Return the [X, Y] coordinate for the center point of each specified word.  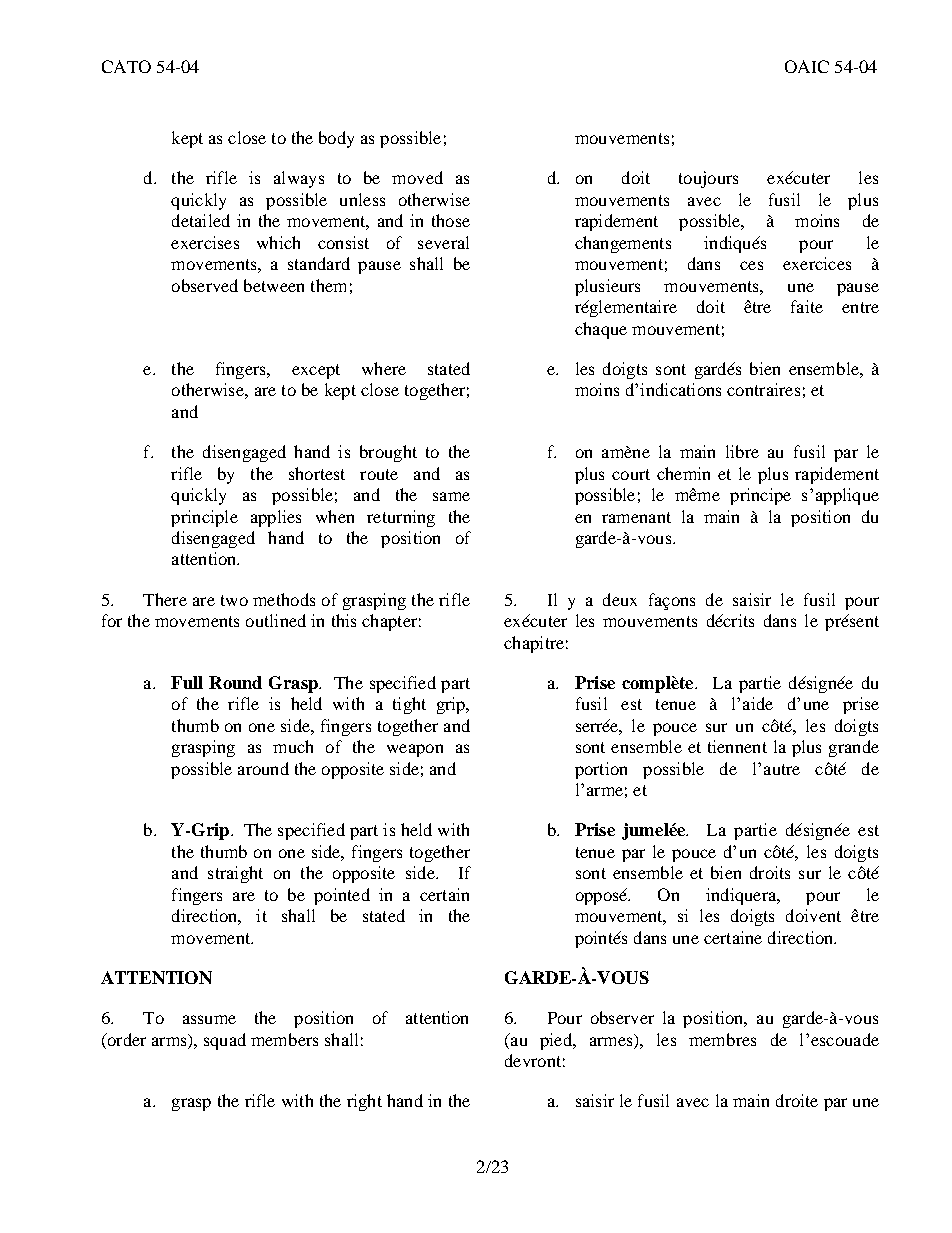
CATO [126, 66]
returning [401, 518]
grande [854, 748]
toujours [708, 179]
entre [860, 307]
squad [225, 1041]
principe [760, 496]
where [384, 368]
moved [417, 177]
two [234, 600]
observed [205, 285]
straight [235, 874]
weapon [415, 750]
